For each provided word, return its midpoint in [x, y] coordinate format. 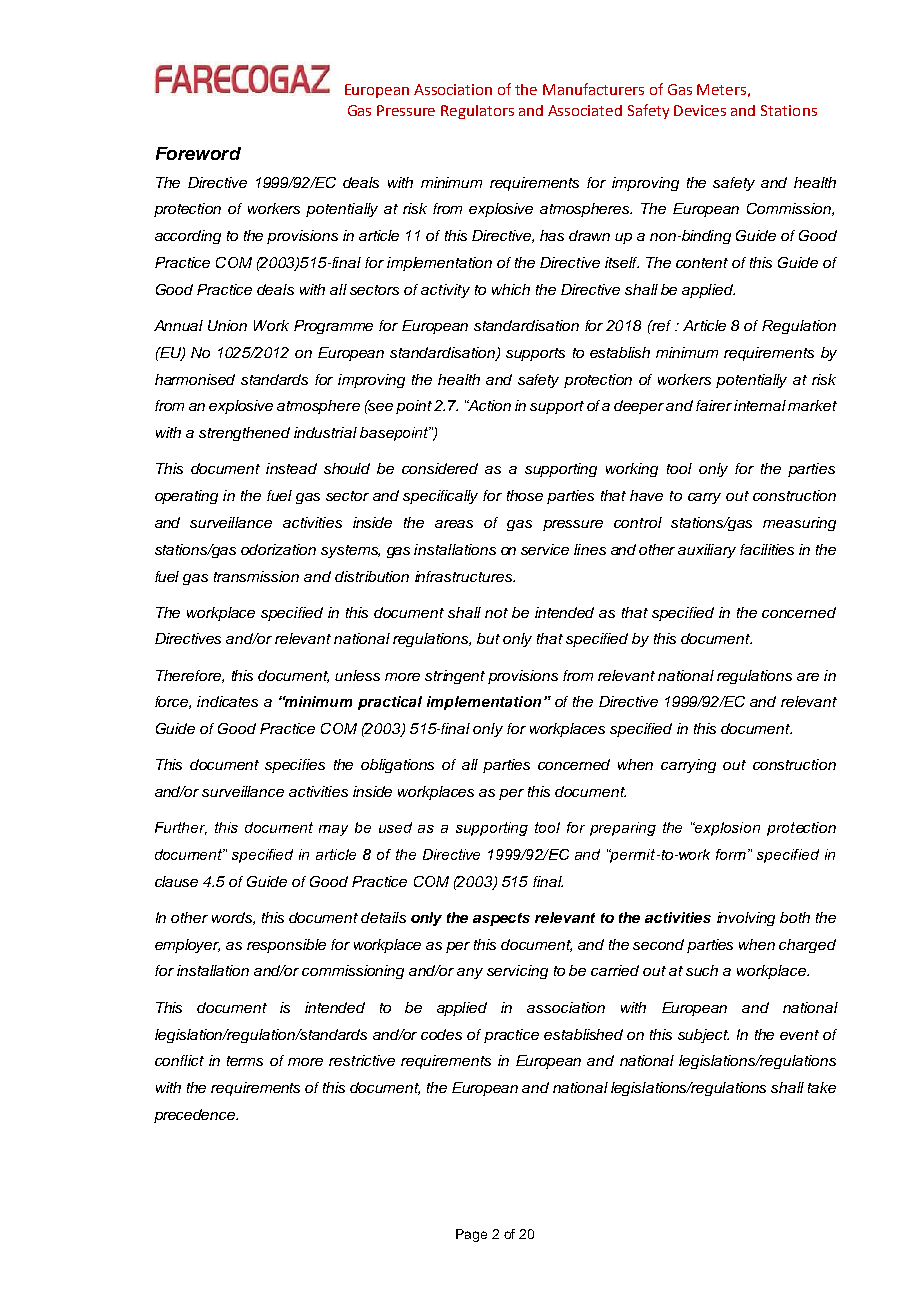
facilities [767, 549]
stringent [455, 677]
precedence [196, 1116]
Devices [700, 110]
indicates [227, 701]
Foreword [198, 153]
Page [471, 1235]
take [822, 1087]
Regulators [477, 112]
